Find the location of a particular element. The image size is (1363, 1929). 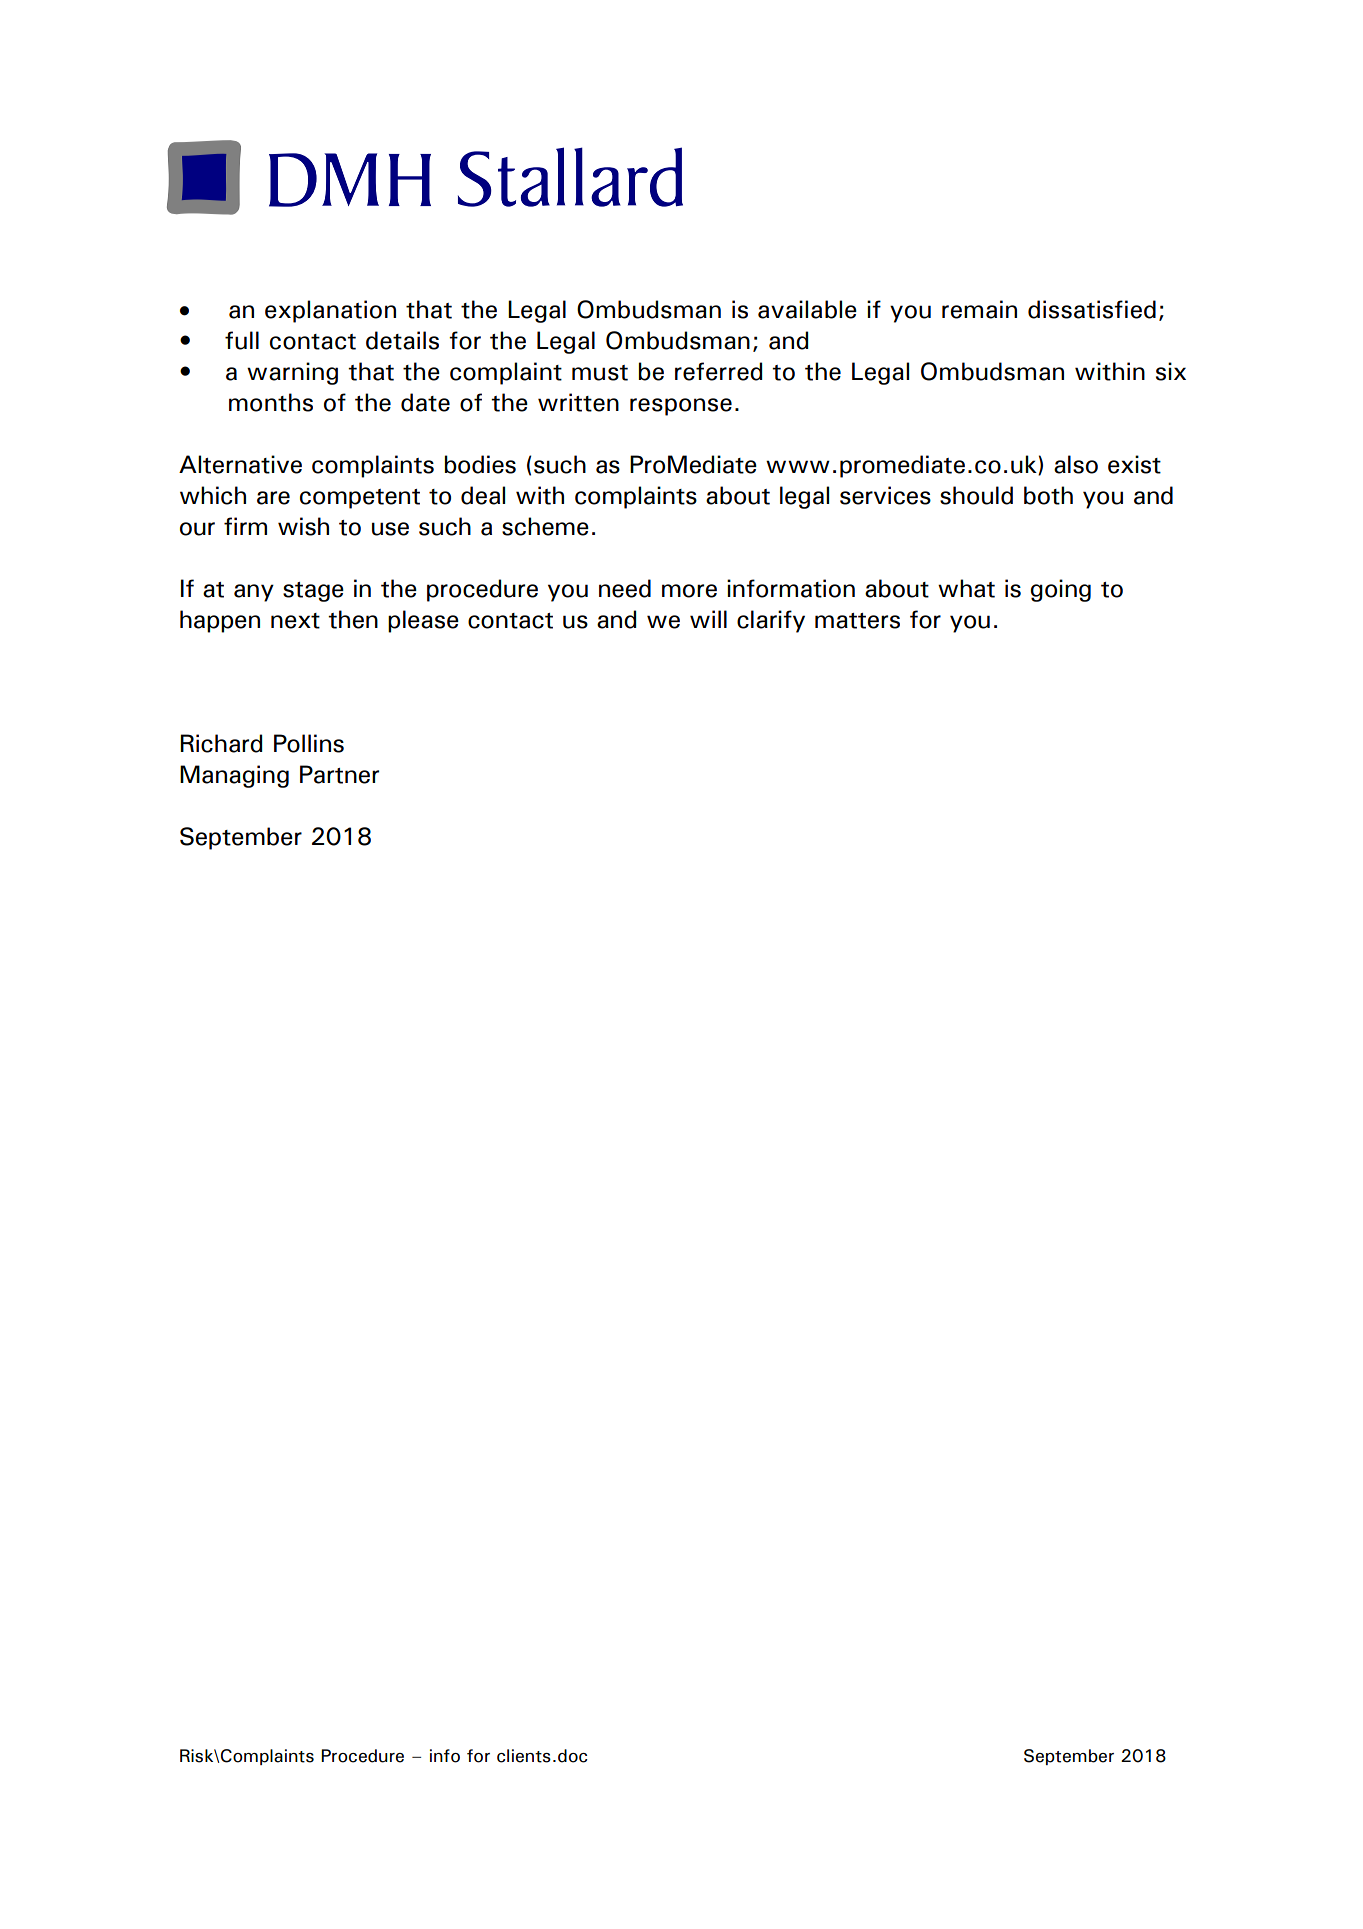

explanation is located at coordinates (330, 311).
